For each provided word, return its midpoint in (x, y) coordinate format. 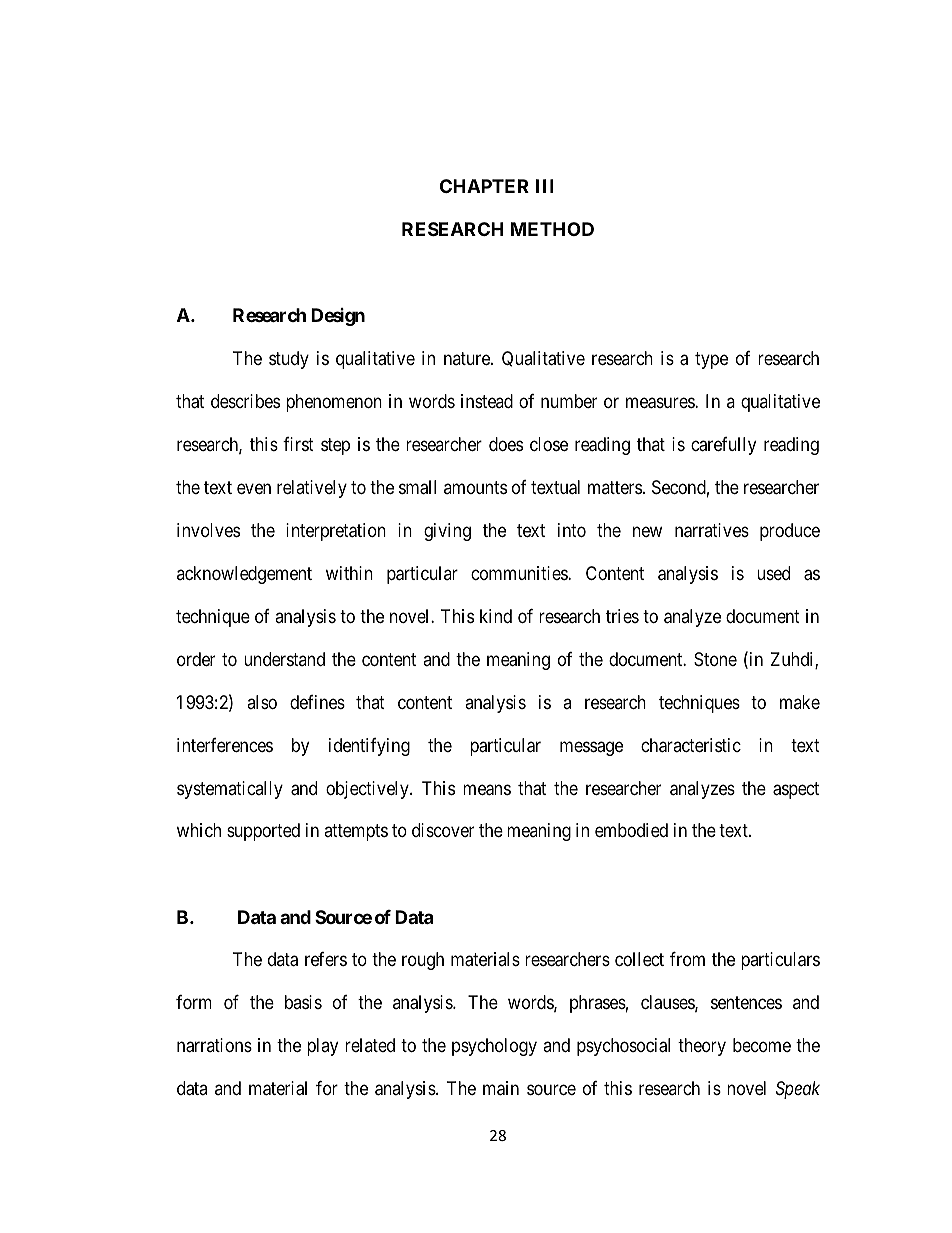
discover (443, 830)
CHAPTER (484, 186)
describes (245, 401)
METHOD (552, 229)
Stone (715, 659)
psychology (494, 1047)
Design (338, 317)
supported (263, 832)
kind (496, 616)
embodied (631, 830)
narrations (214, 1045)
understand (284, 659)
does (506, 444)
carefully (723, 446)
